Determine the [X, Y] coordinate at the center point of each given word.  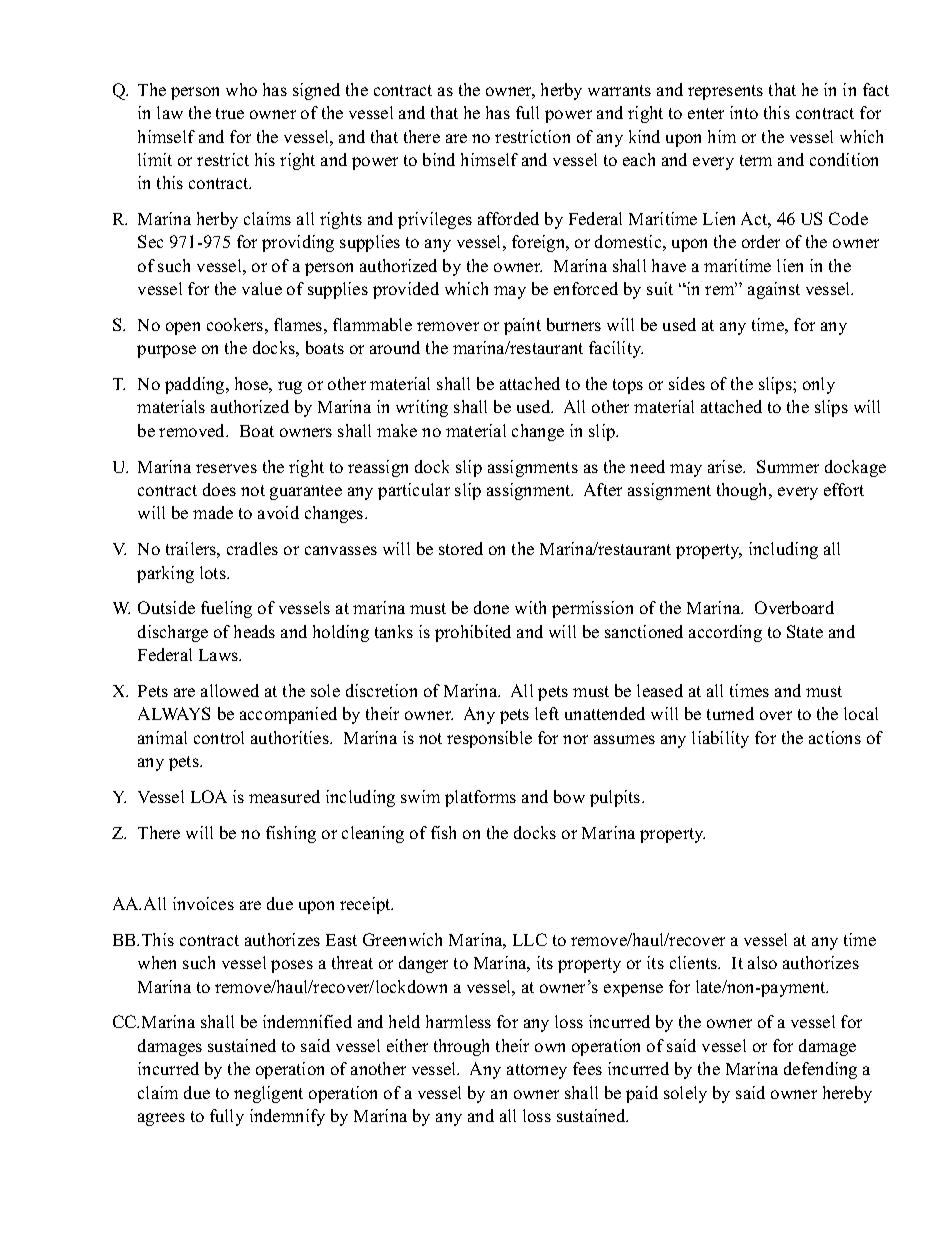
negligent [268, 1094]
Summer [788, 466]
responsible [489, 739]
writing [422, 408]
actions [835, 737]
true [230, 113]
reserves [226, 468]
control [219, 737]
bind [439, 159]
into [744, 112]
